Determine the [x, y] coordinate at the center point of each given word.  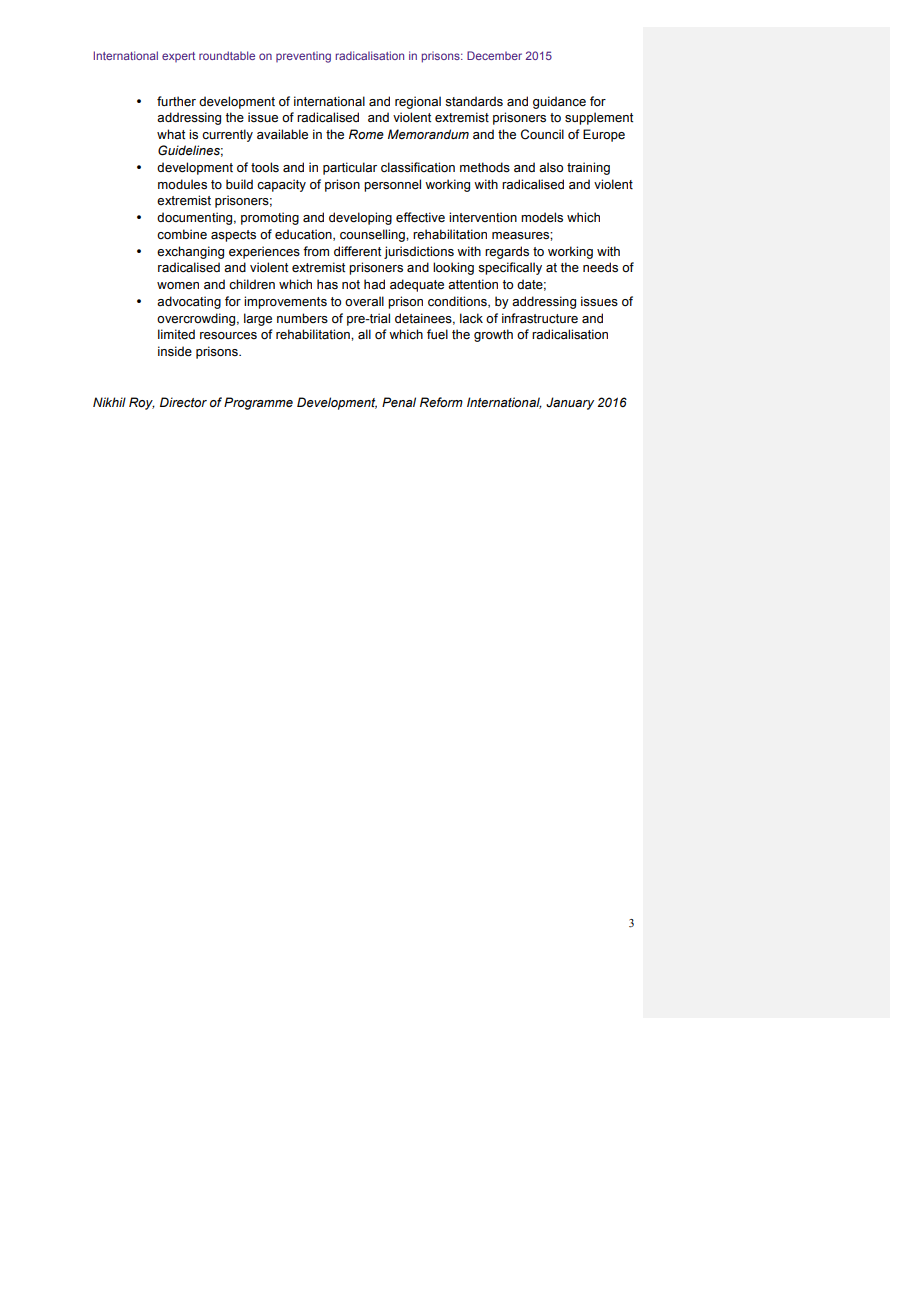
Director [183, 402]
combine [182, 234]
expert [178, 57]
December [494, 55]
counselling [373, 235]
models [542, 217]
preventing [303, 57]
